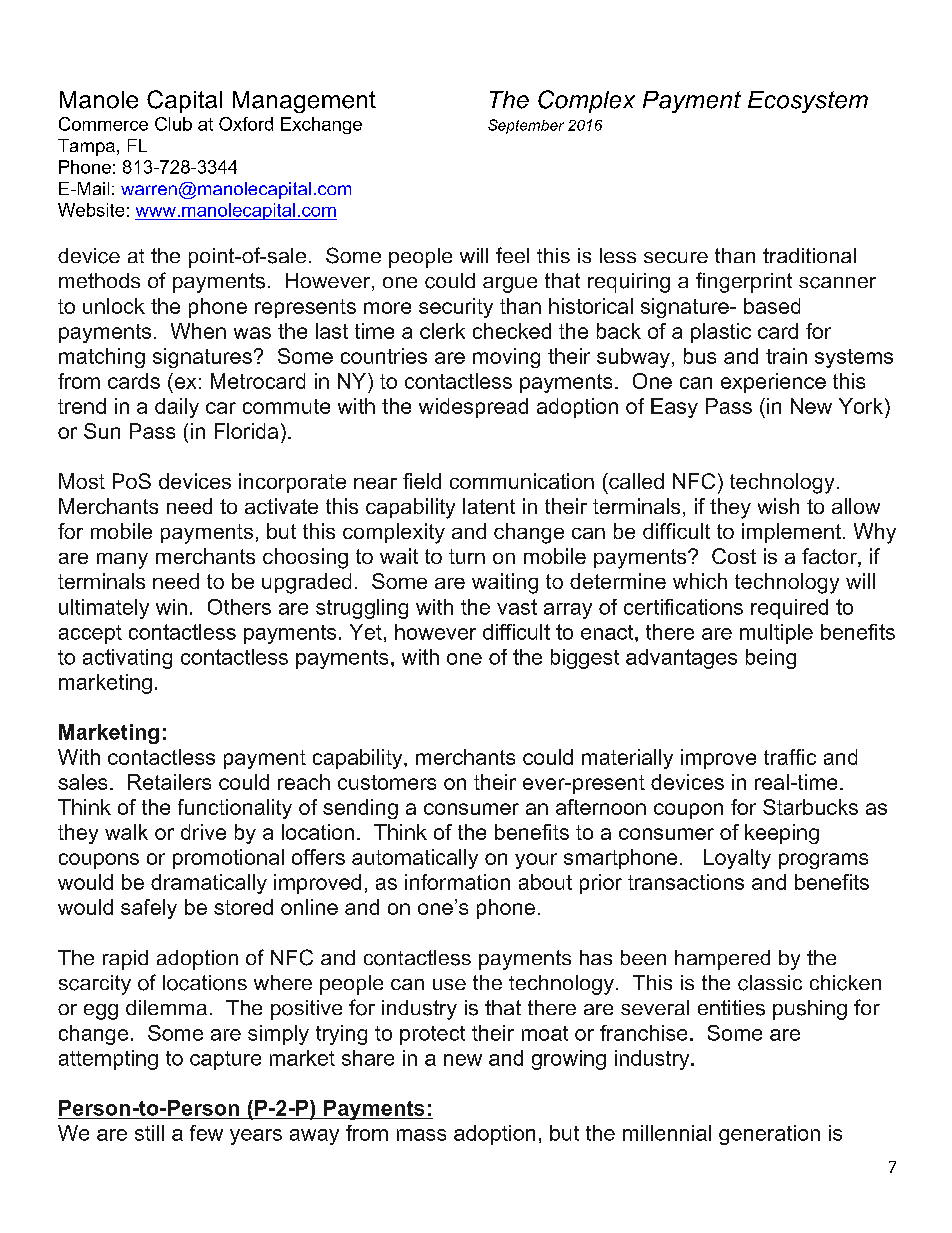 This document has height=1233, width=952. I want to click on moving, so click(506, 358).
